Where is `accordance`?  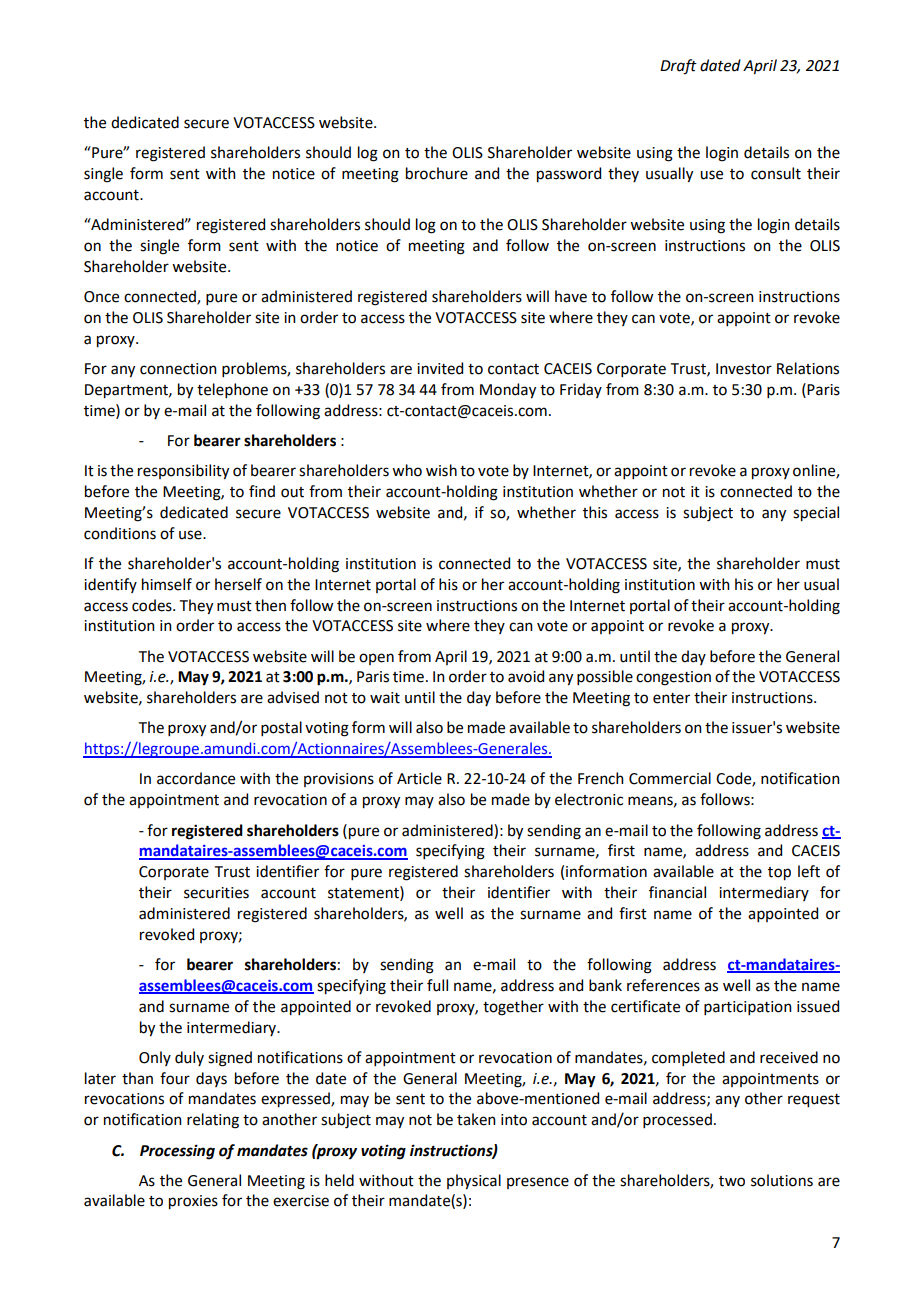 accordance is located at coordinates (196, 778).
